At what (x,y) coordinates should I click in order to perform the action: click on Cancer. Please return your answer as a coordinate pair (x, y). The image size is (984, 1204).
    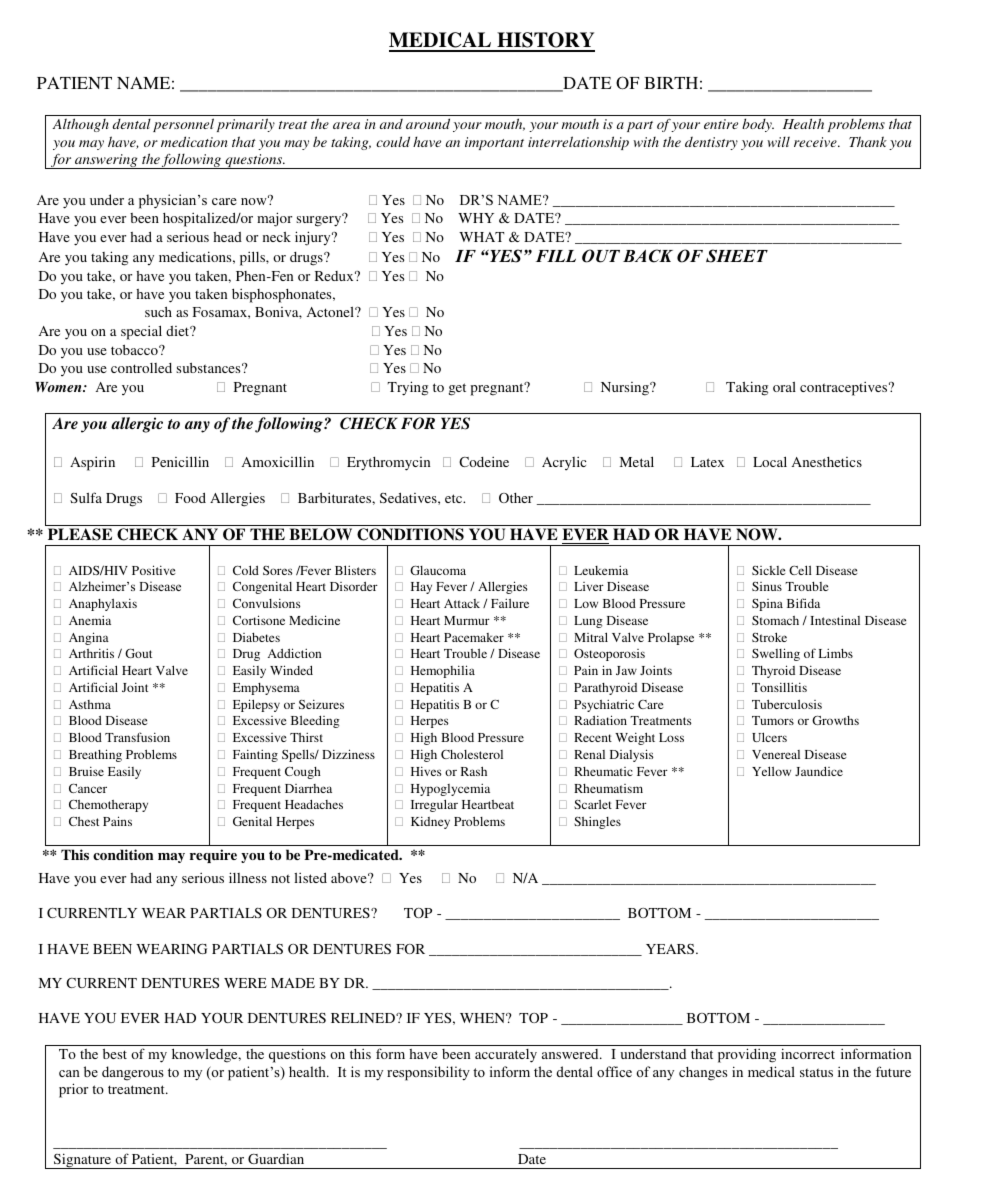
    Looking at the image, I should click on (88, 788).
